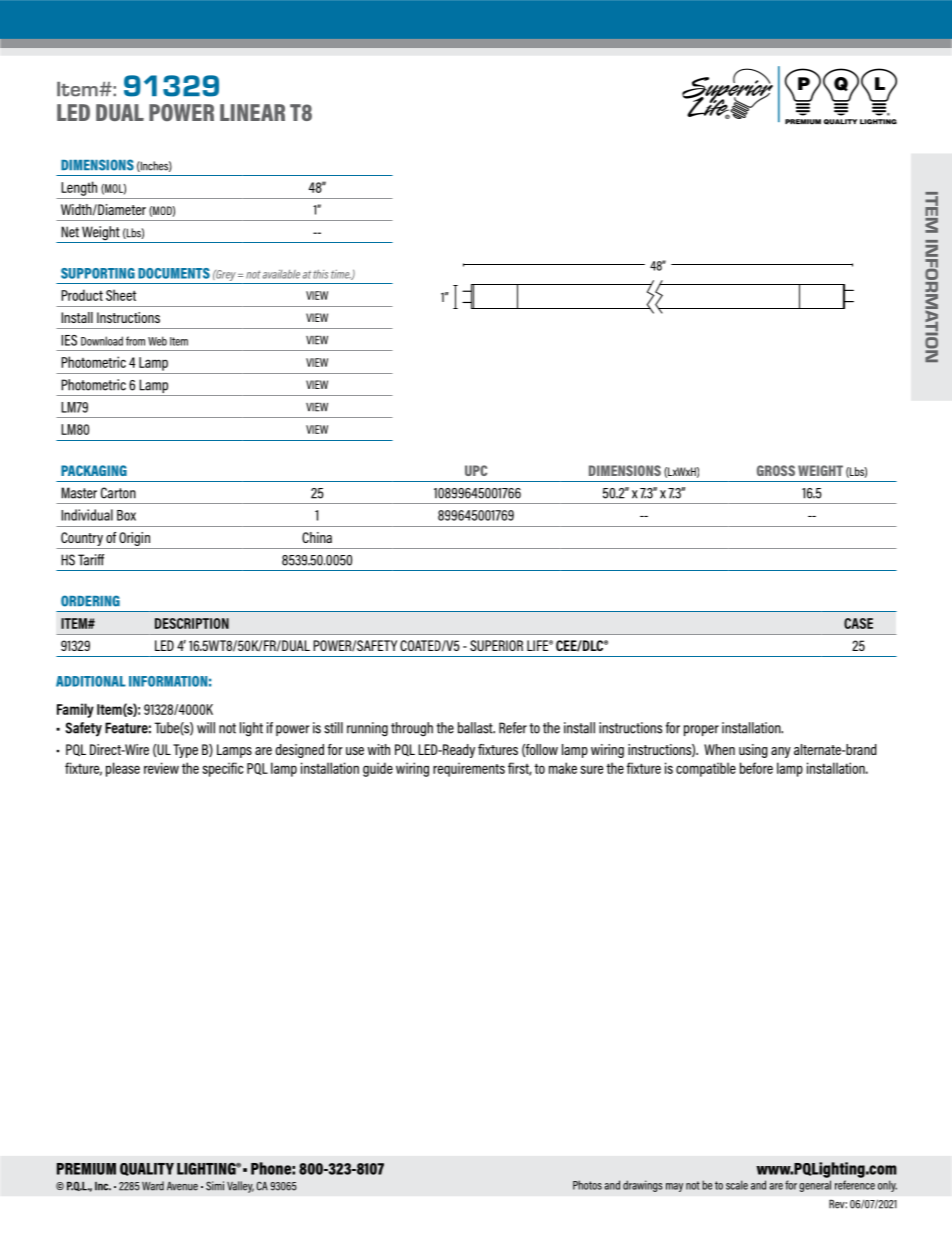  What do you see at coordinates (469, 769) in the image?
I see `requirements` at bounding box center [469, 769].
